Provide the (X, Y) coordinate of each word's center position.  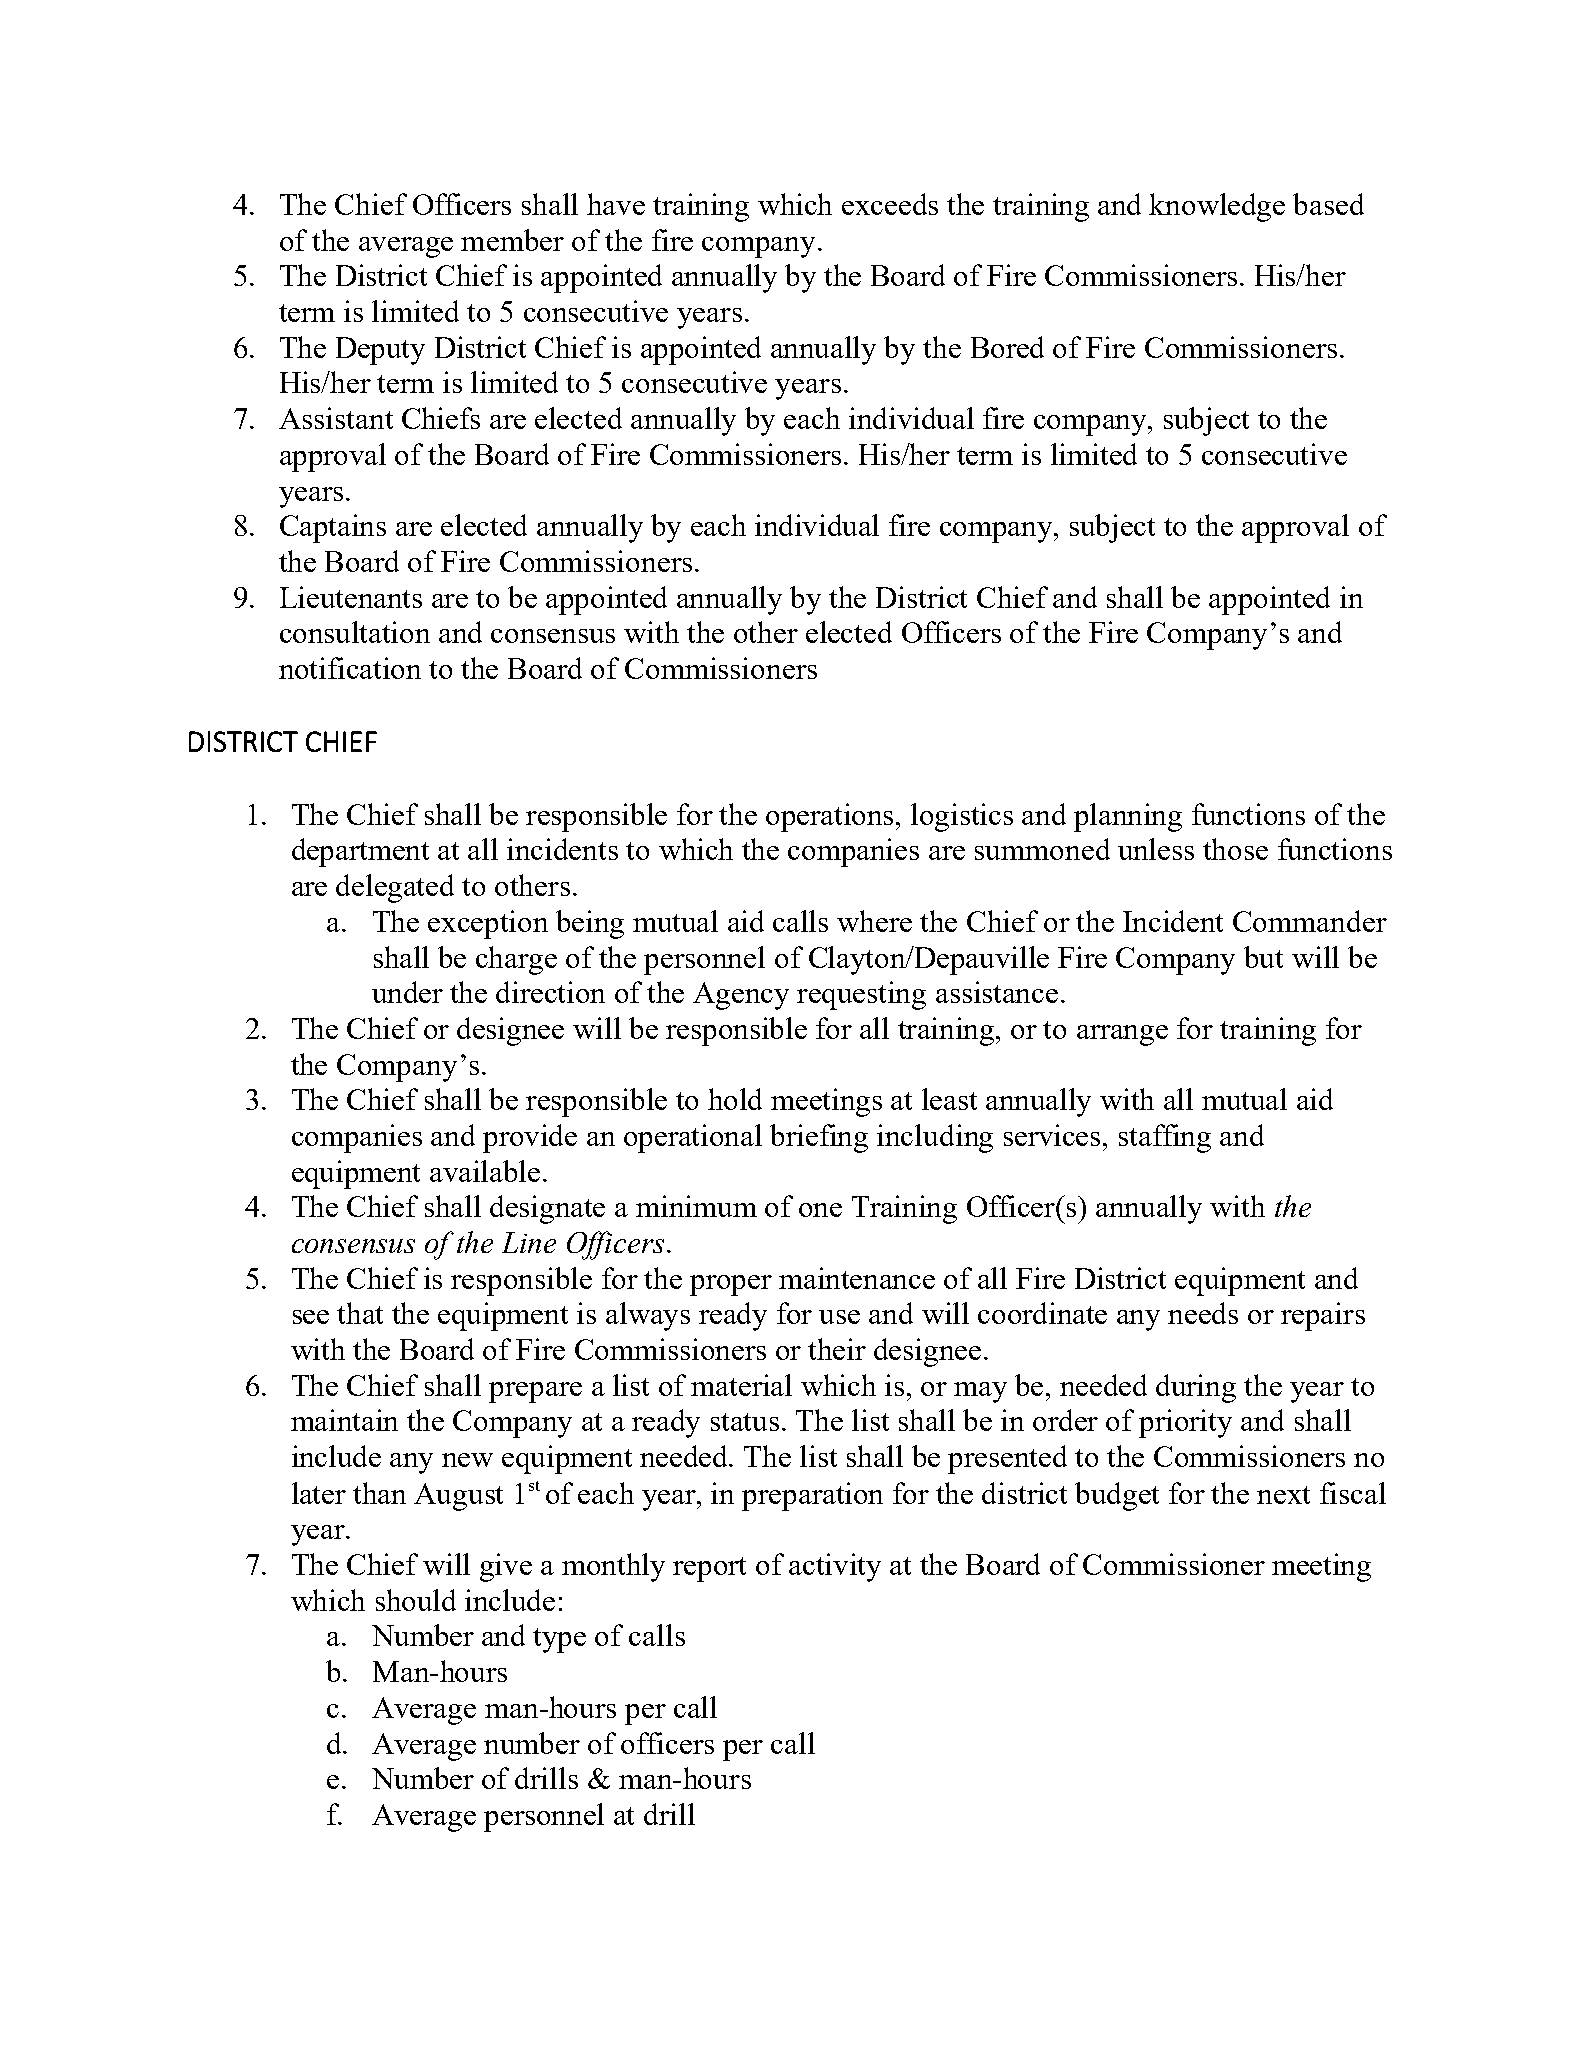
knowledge (1217, 207)
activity (835, 1567)
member (512, 240)
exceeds (890, 204)
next (1283, 1495)
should (416, 1600)
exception (488, 924)
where (874, 921)
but (1263, 957)
